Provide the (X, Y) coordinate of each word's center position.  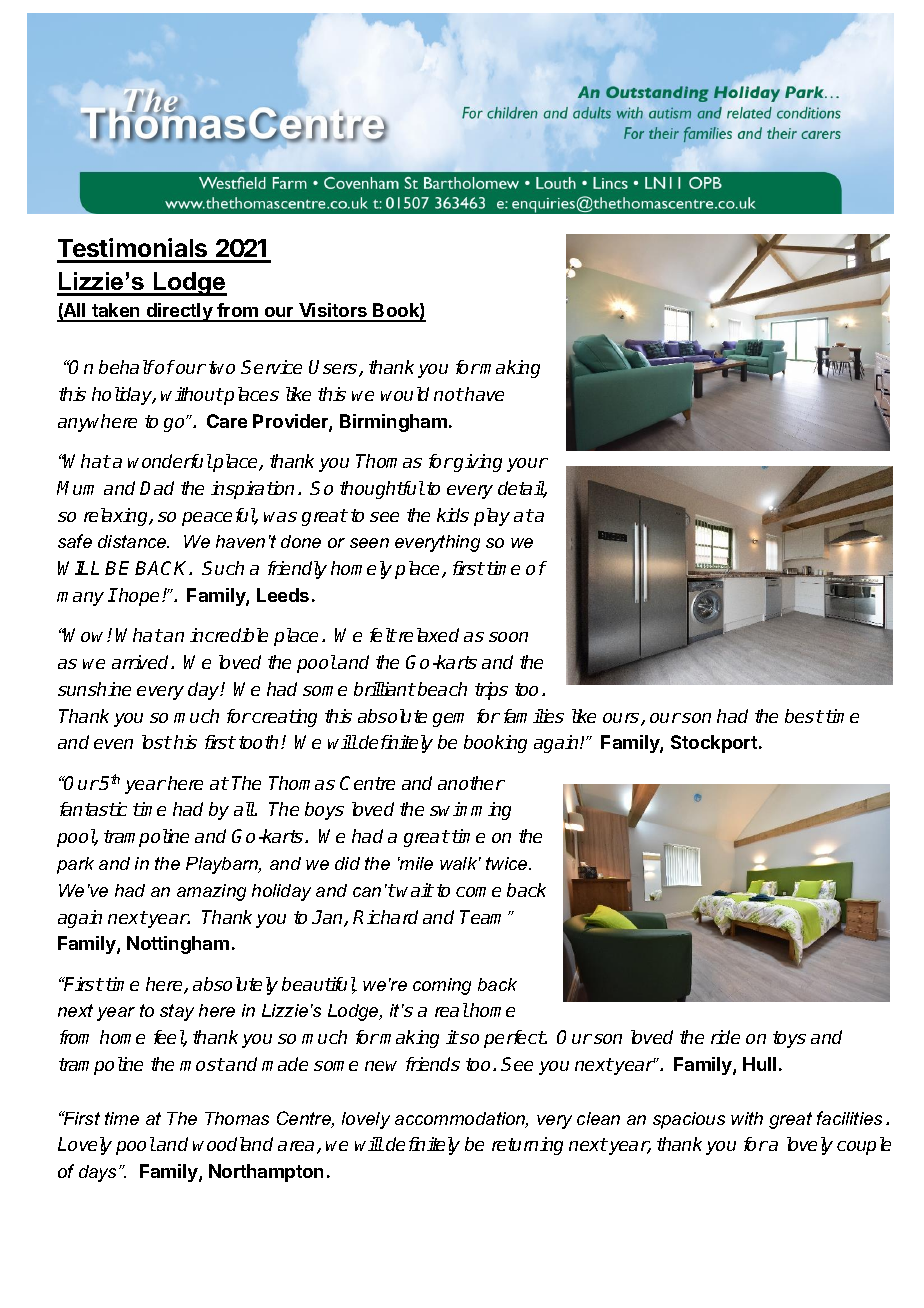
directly (179, 312)
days (99, 1173)
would (405, 394)
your (527, 465)
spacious (689, 1120)
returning (527, 1146)
